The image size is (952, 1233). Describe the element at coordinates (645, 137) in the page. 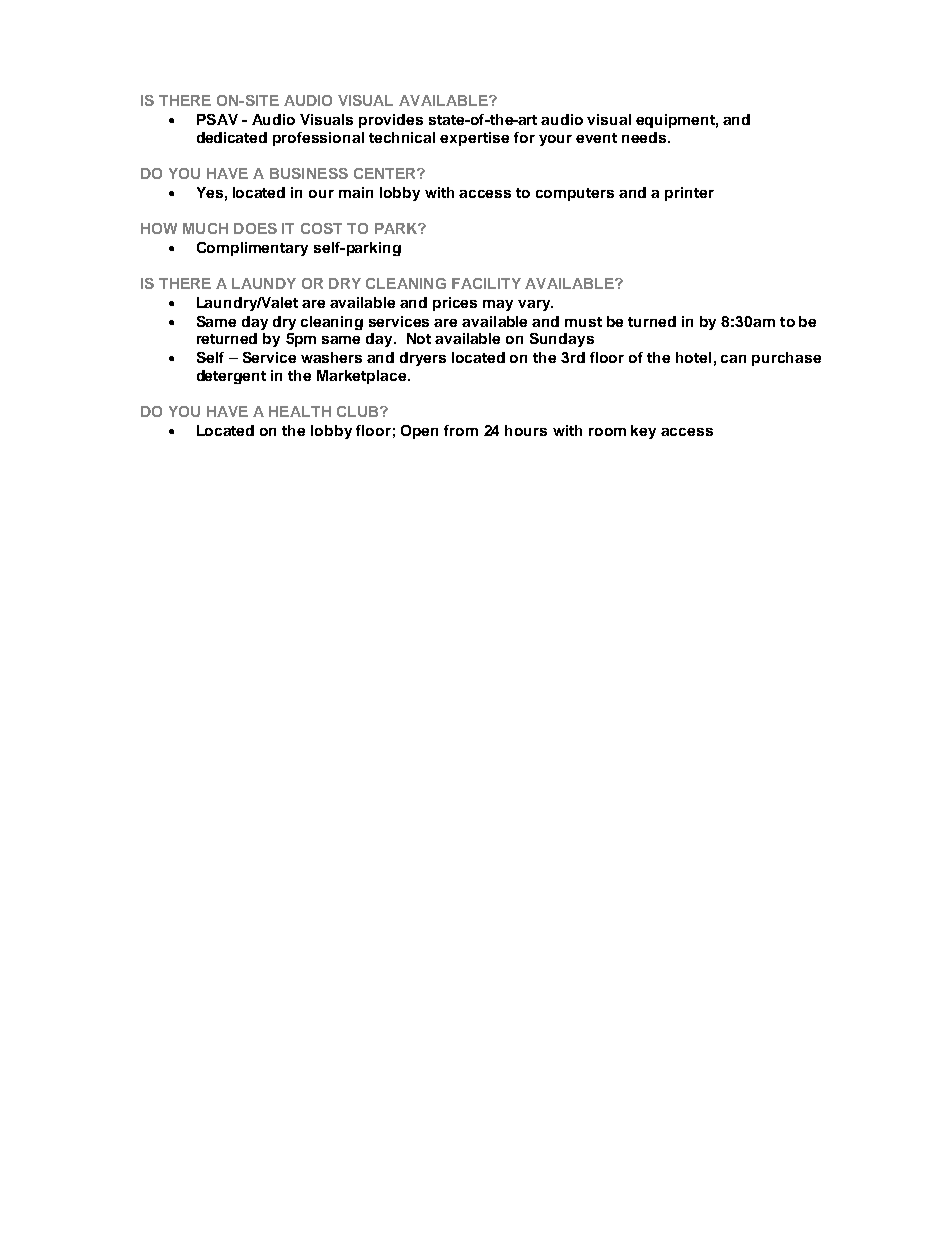

I see `needs` at that location.
